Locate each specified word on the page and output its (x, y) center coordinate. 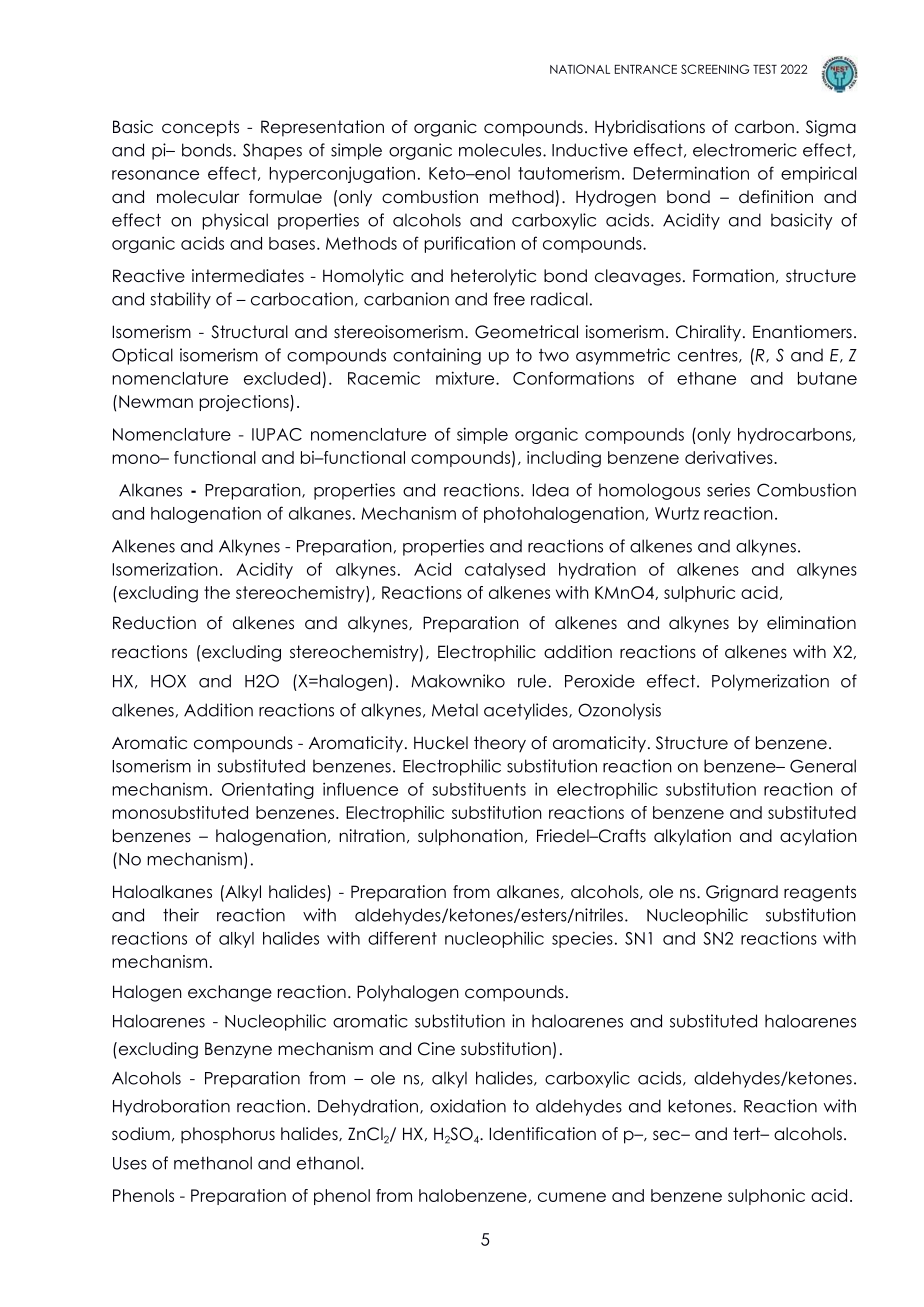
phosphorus (228, 1135)
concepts (200, 128)
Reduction (154, 623)
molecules (501, 150)
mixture (466, 378)
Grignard (742, 893)
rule (532, 681)
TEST (765, 69)
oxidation (468, 1106)
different (402, 938)
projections (245, 403)
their (181, 915)
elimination (811, 623)
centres (709, 356)
